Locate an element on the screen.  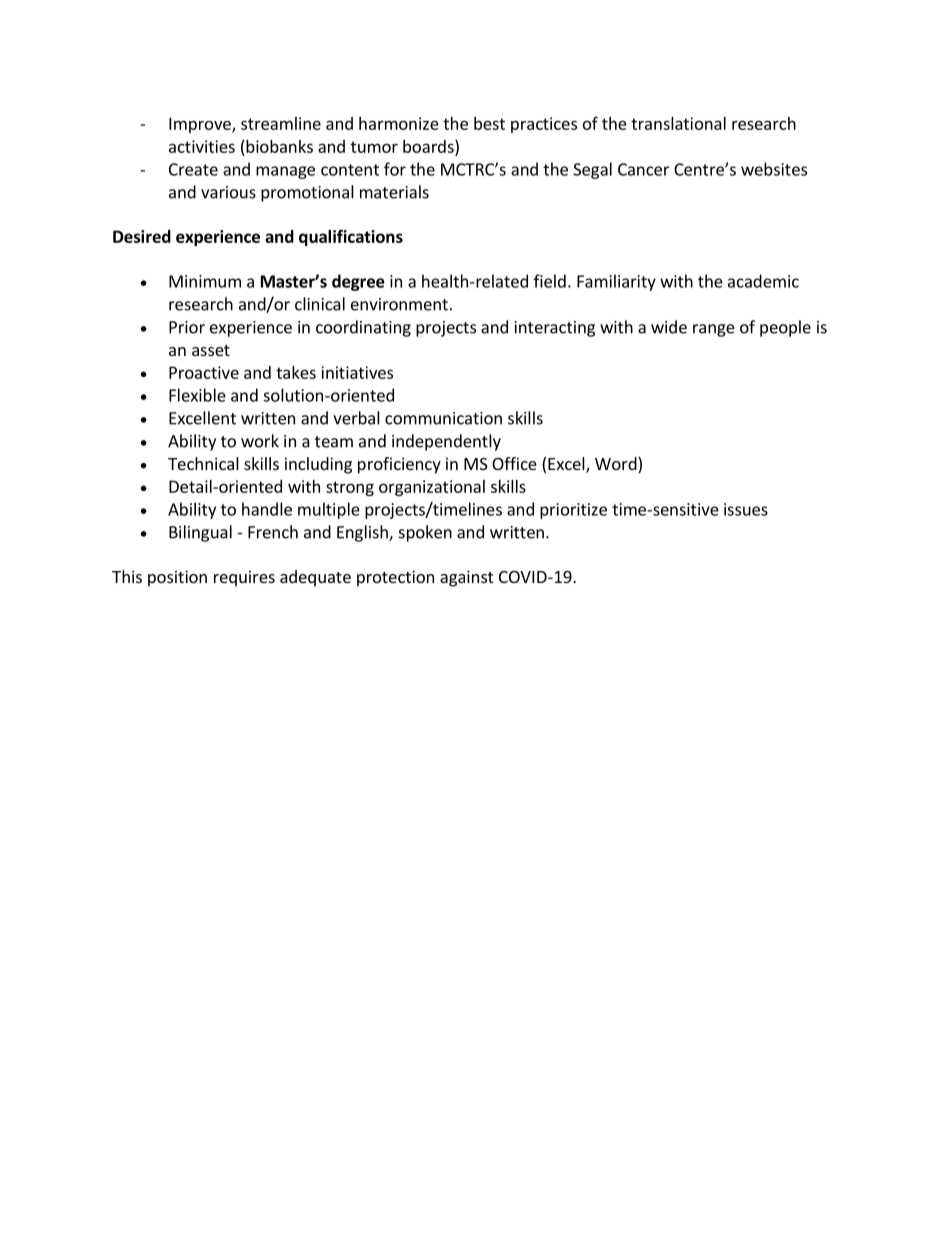
Word is located at coordinates (617, 465).
